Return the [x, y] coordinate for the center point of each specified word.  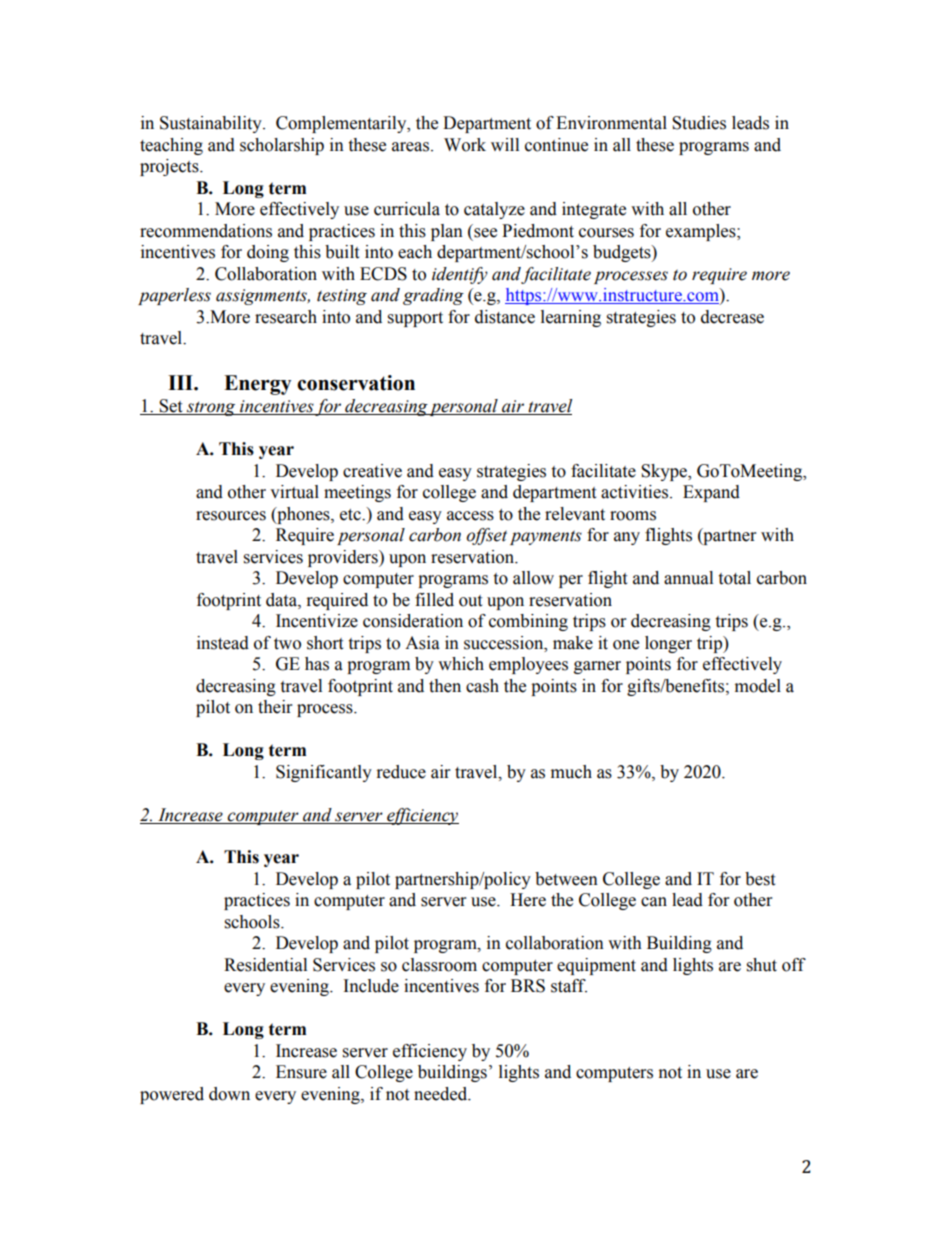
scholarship [282, 146]
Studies [699, 123]
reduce [401, 772]
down [229, 1094]
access [470, 516]
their [275, 707]
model [758, 686]
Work [465, 145]
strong [211, 408]
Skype [665, 472]
